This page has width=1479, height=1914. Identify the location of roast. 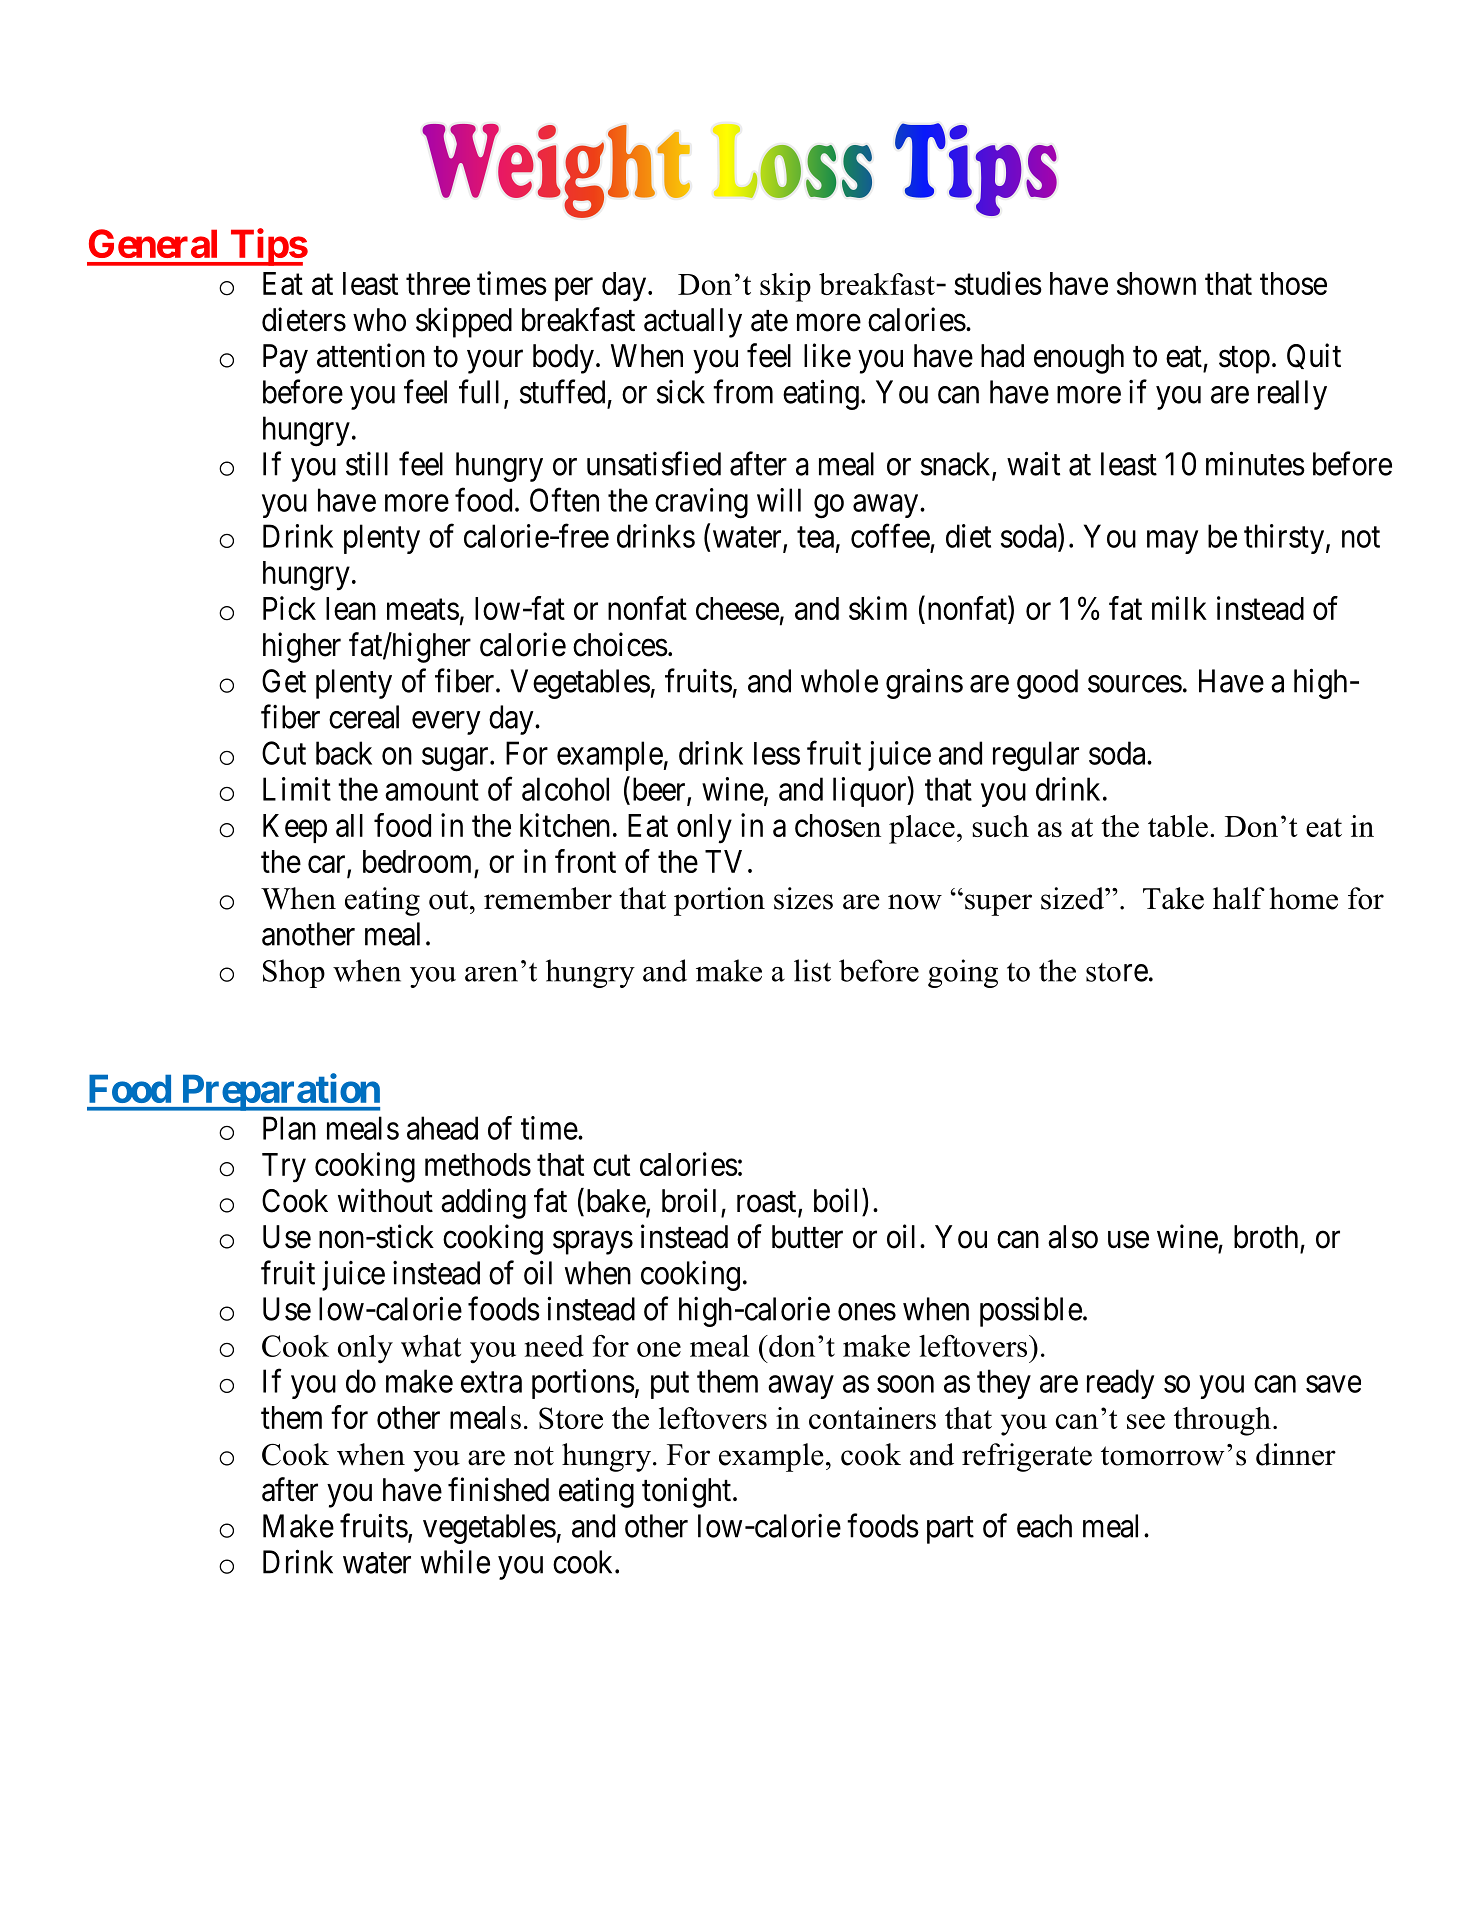
(768, 1203).
